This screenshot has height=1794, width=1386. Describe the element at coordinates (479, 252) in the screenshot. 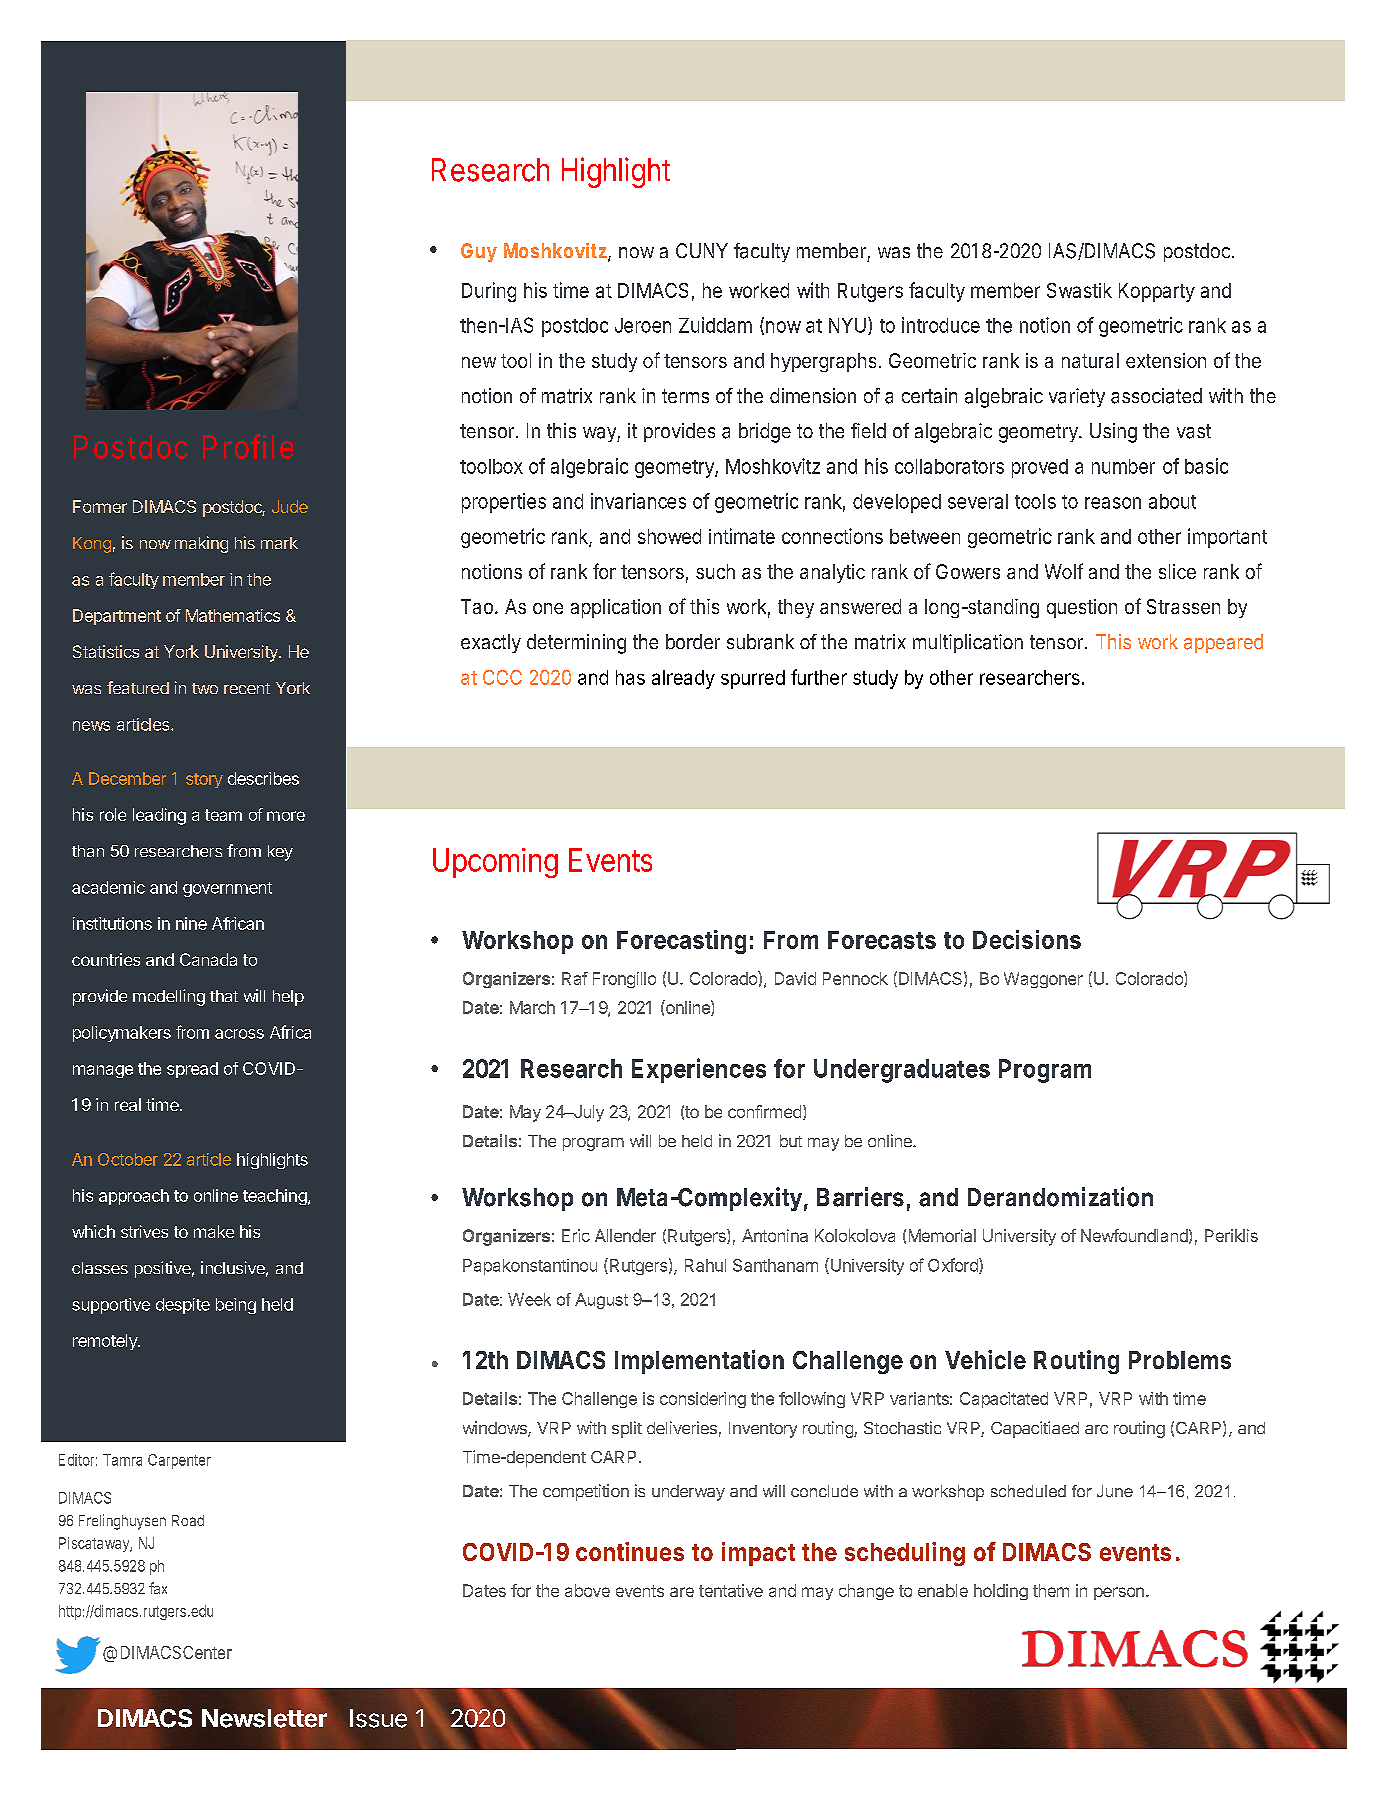

I see `Guy` at that location.
